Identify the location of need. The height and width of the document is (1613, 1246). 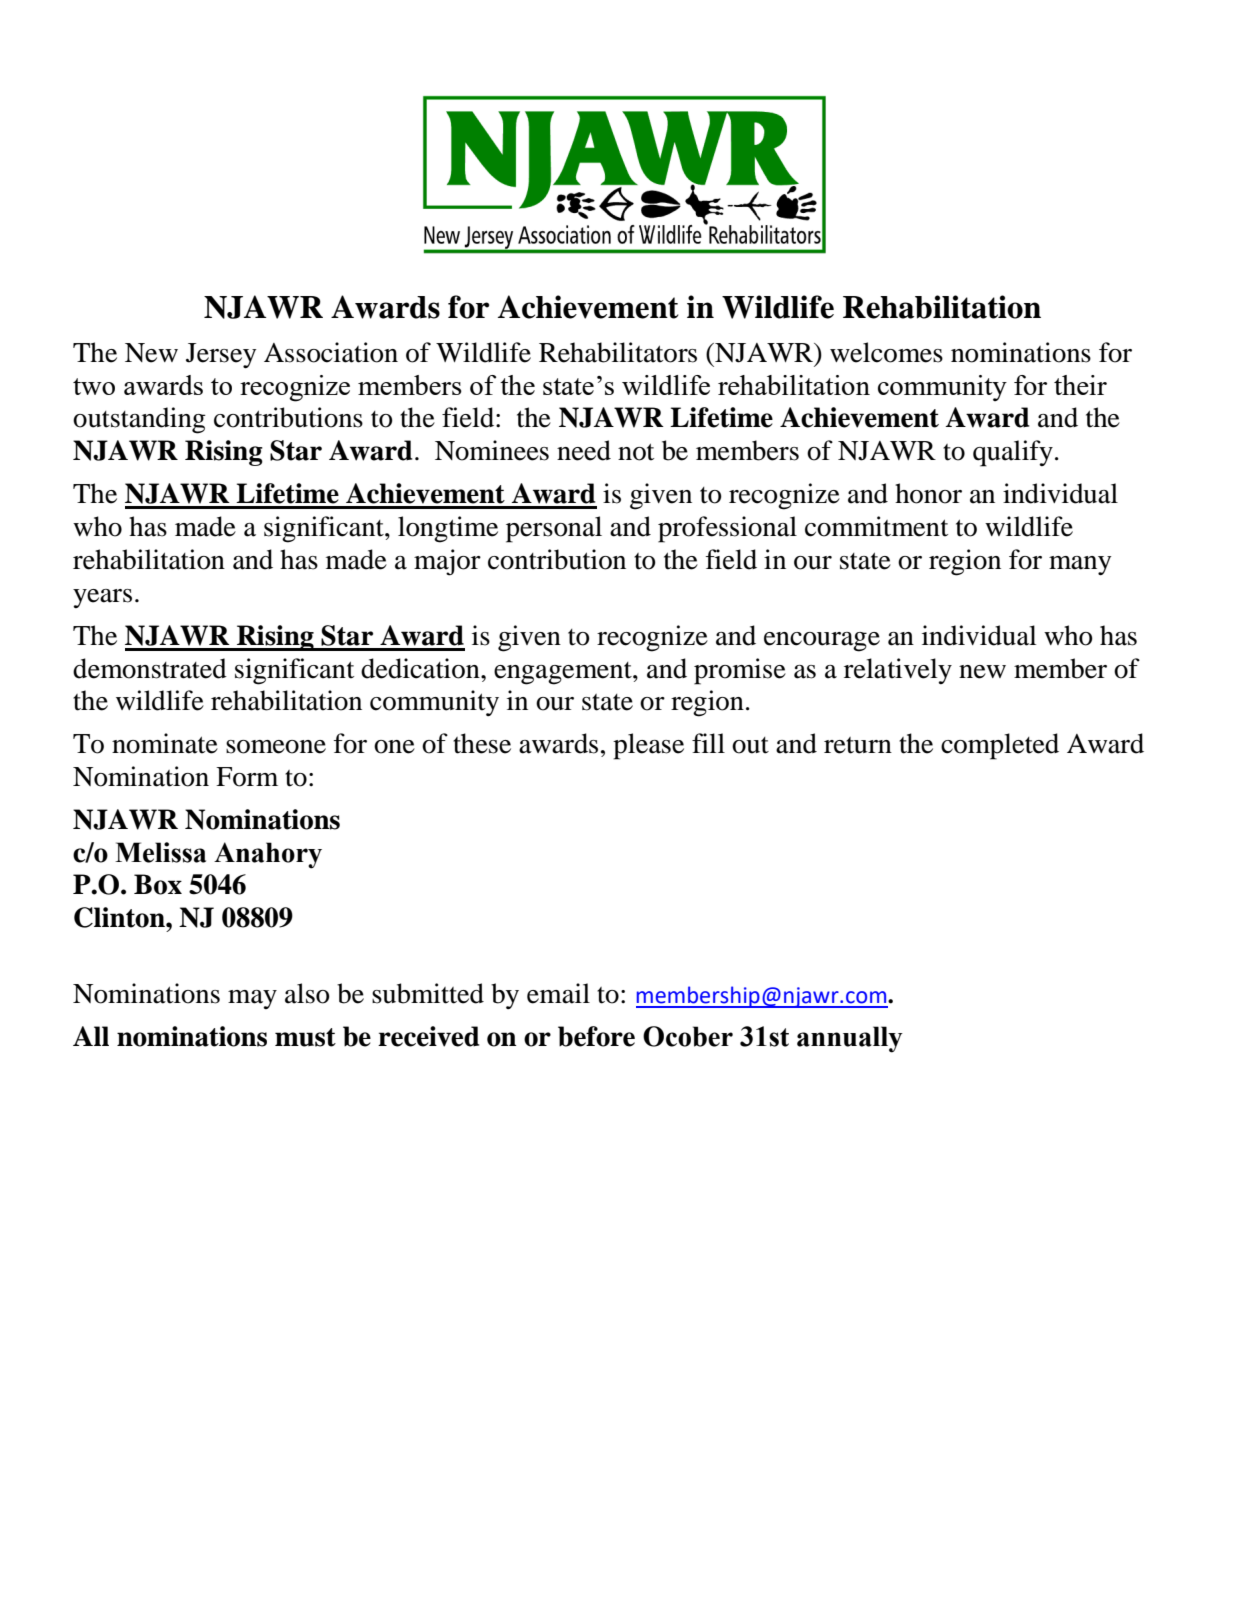
(584, 450).
